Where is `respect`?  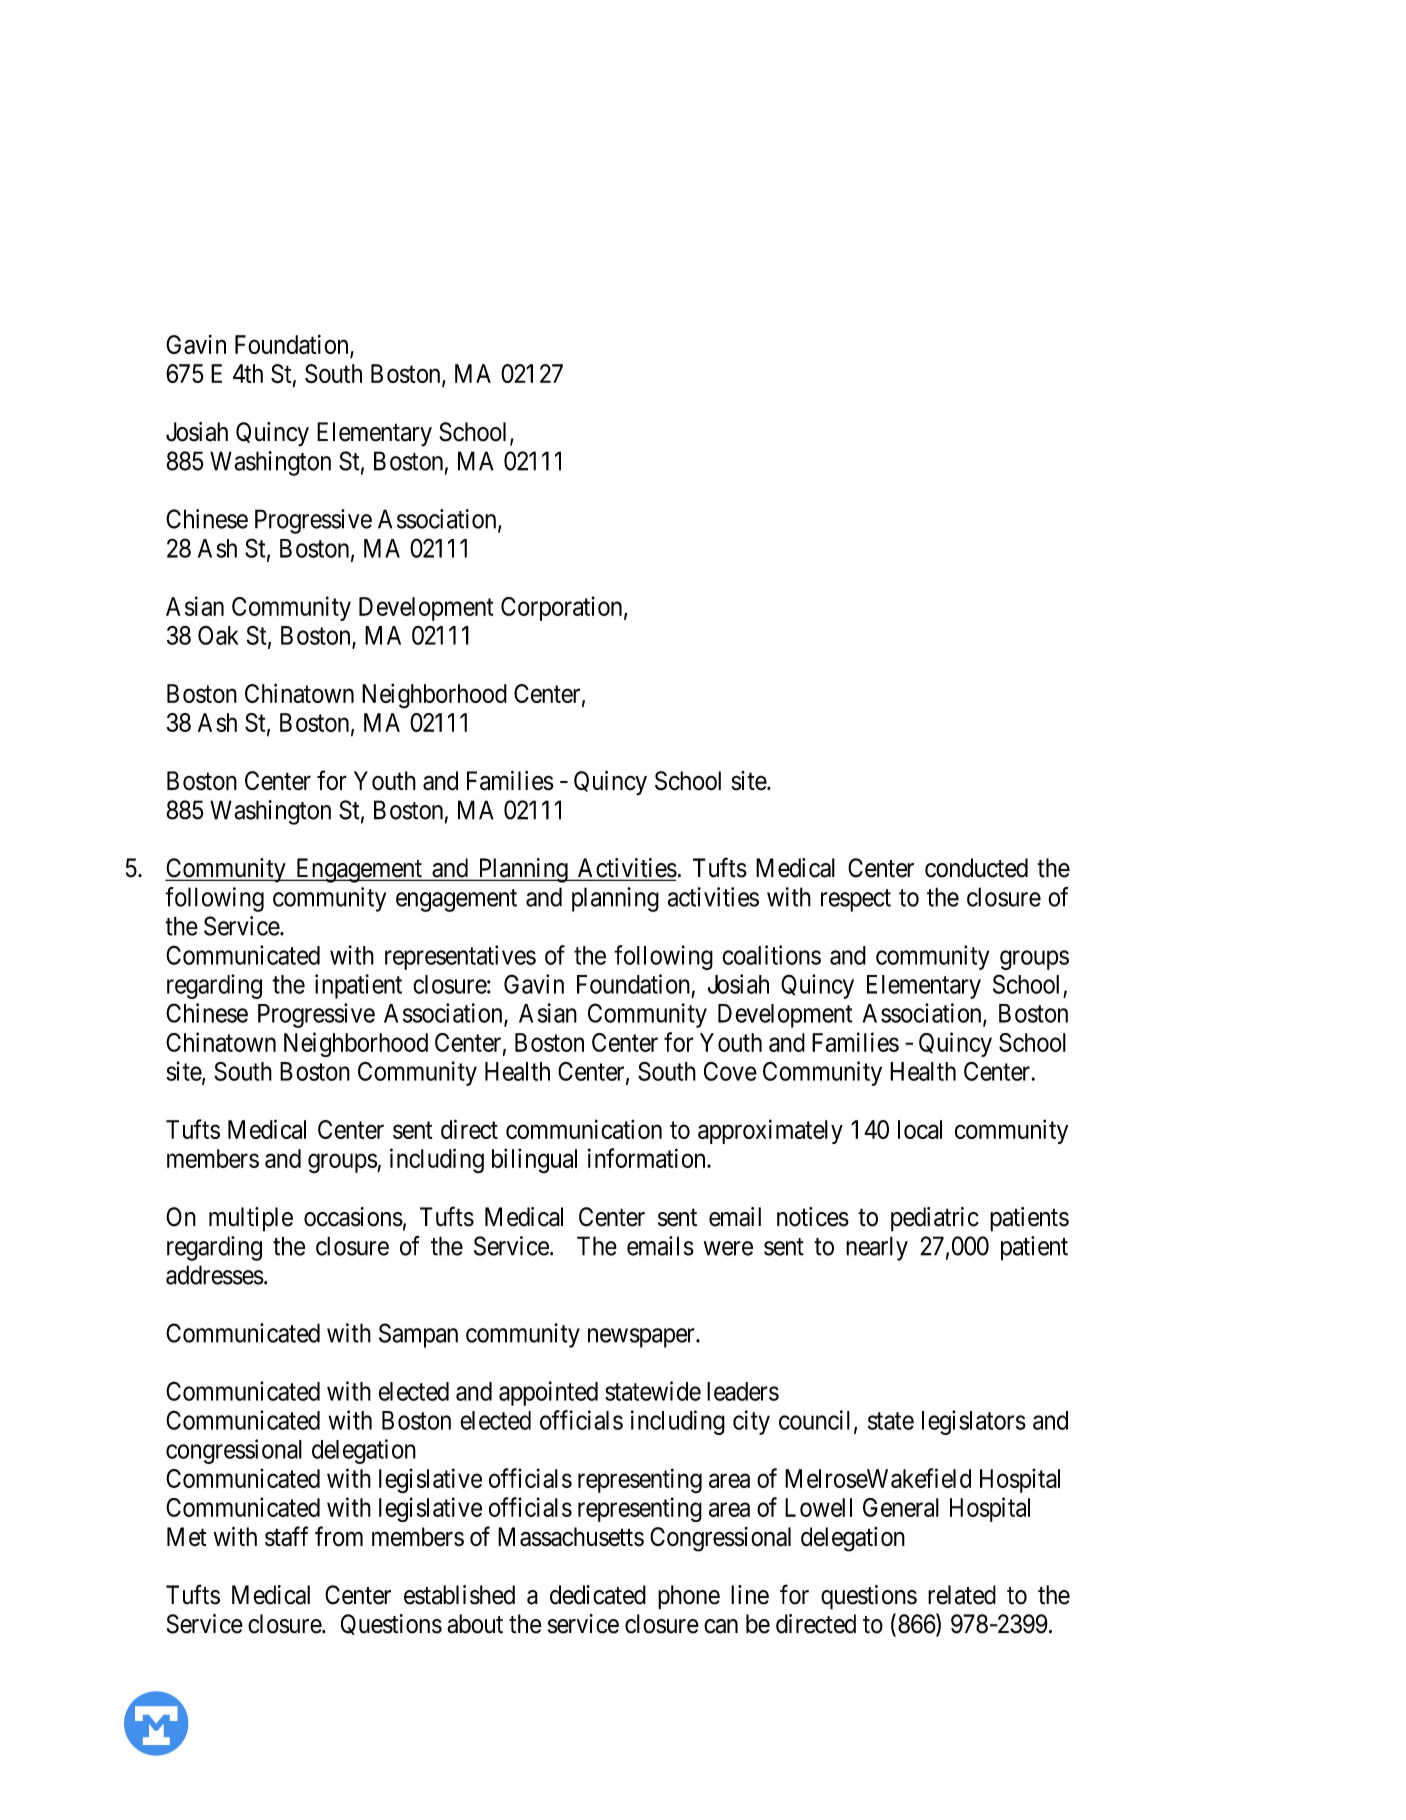 respect is located at coordinates (856, 900).
